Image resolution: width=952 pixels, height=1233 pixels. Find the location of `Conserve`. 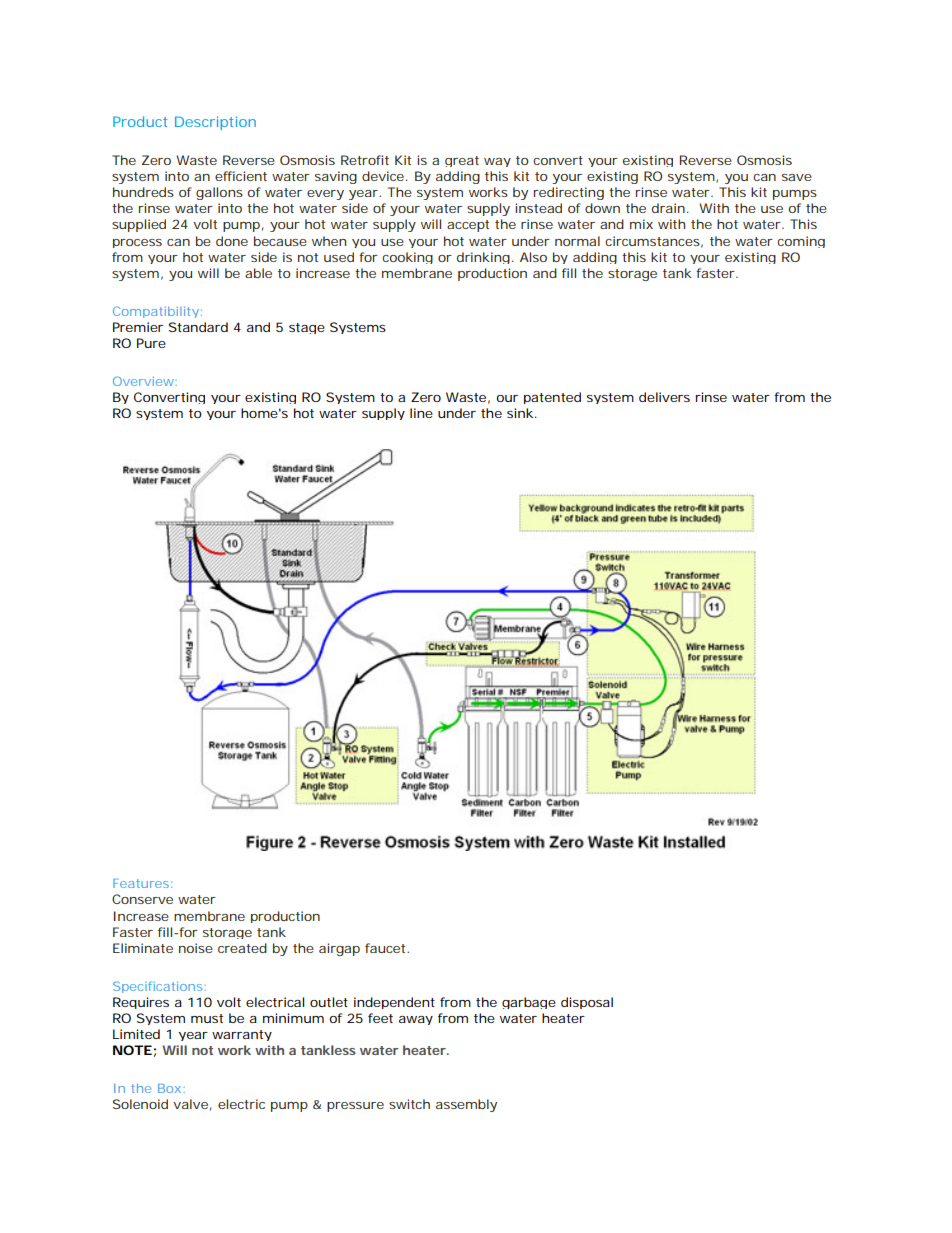

Conserve is located at coordinates (142, 899).
